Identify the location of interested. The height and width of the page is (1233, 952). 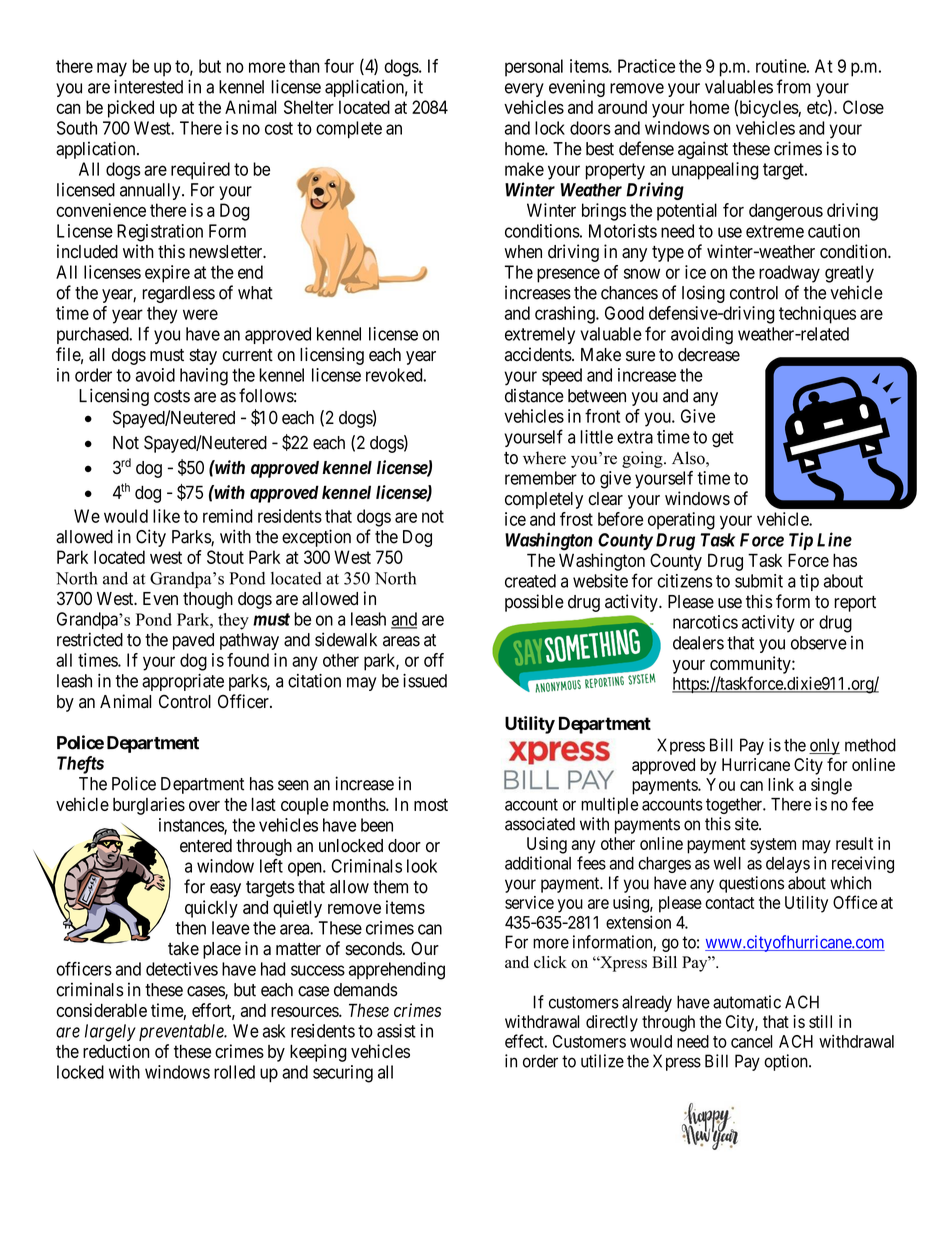
(148, 87).
